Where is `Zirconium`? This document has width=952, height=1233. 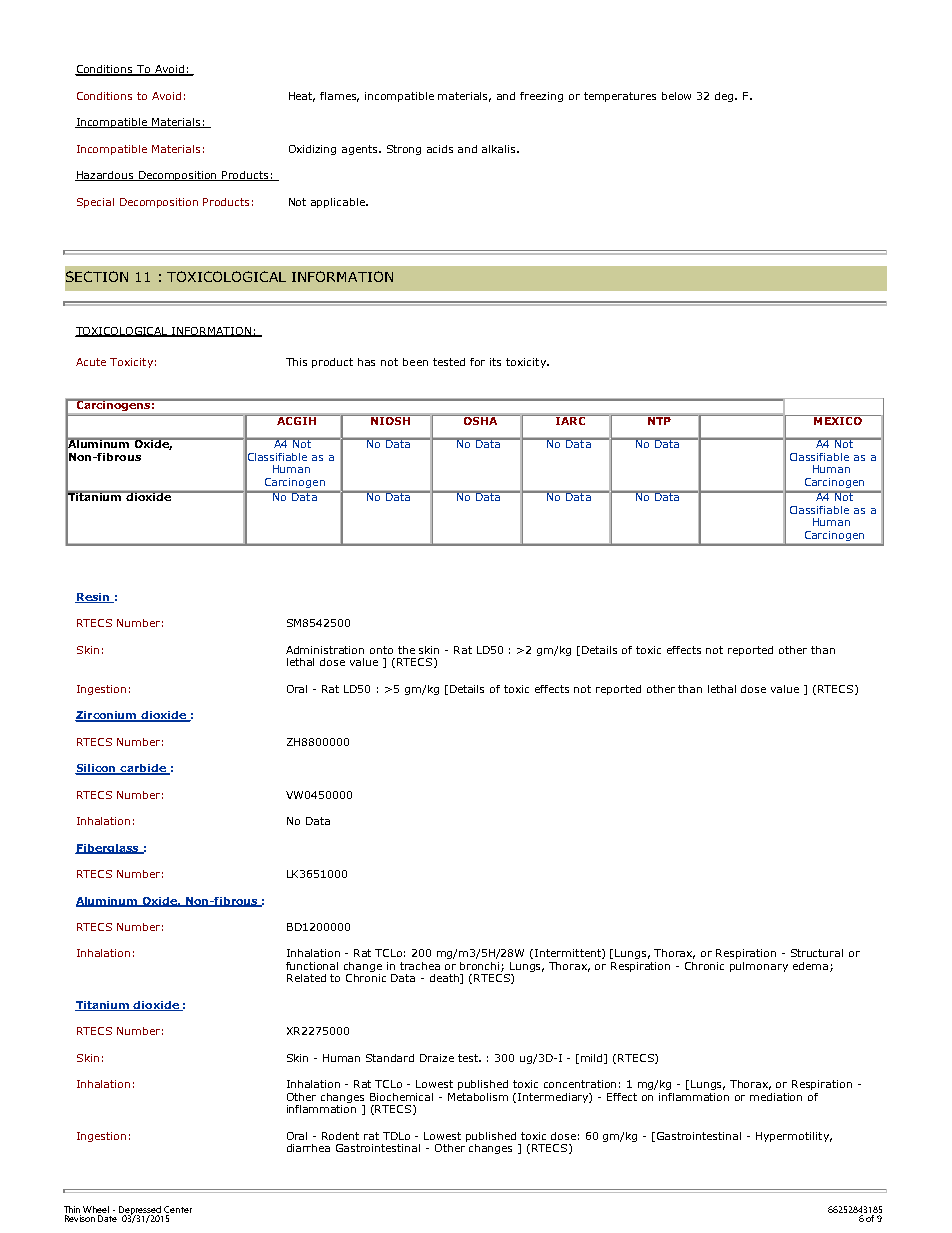
Zirconium is located at coordinates (107, 716).
